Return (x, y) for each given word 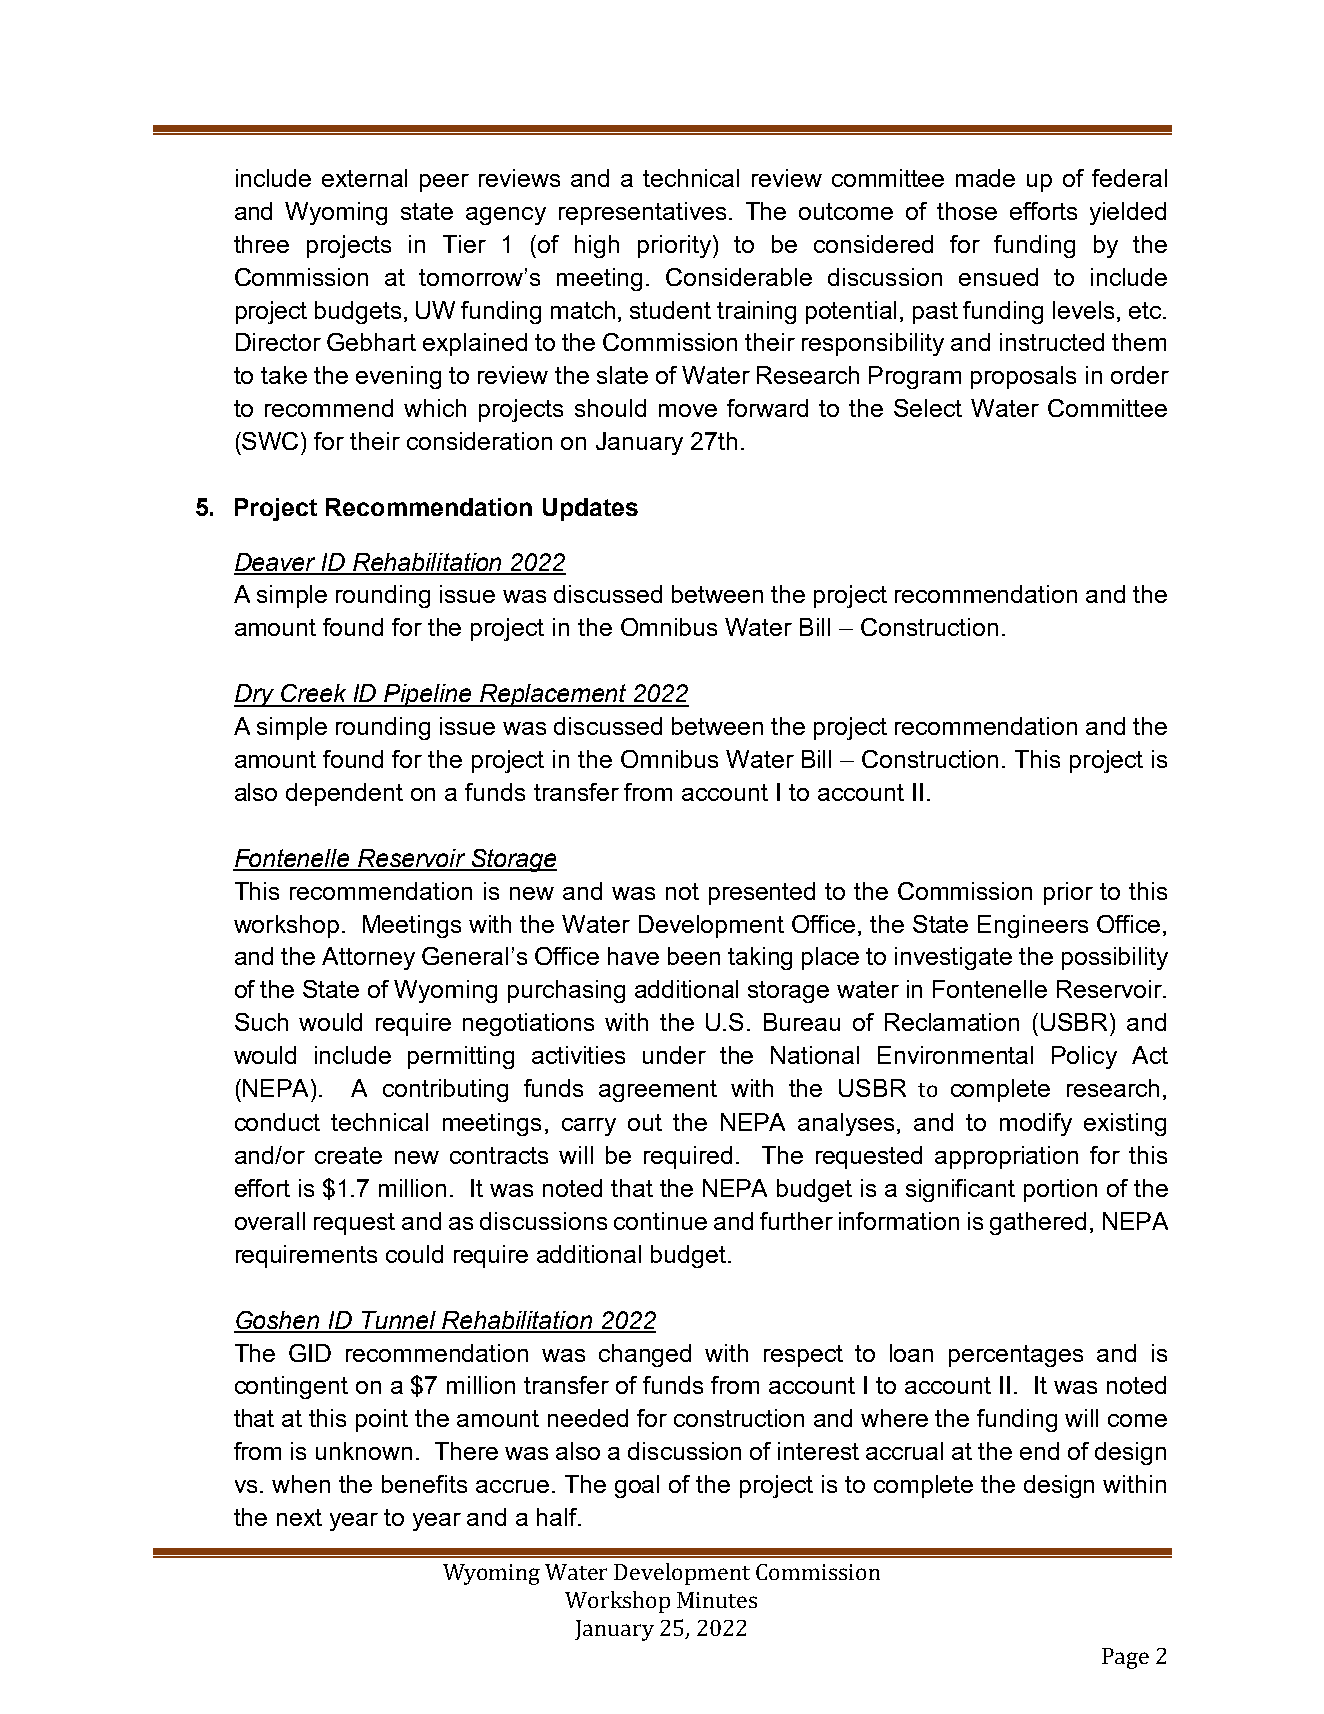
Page (1125, 1658)
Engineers (1033, 926)
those (967, 211)
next (299, 1517)
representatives (642, 213)
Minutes (717, 1600)
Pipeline (429, 695)
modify (1036, 1124)
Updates (590, 509)
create (348, 1155)
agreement (658, 1091)
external (364, 178)
